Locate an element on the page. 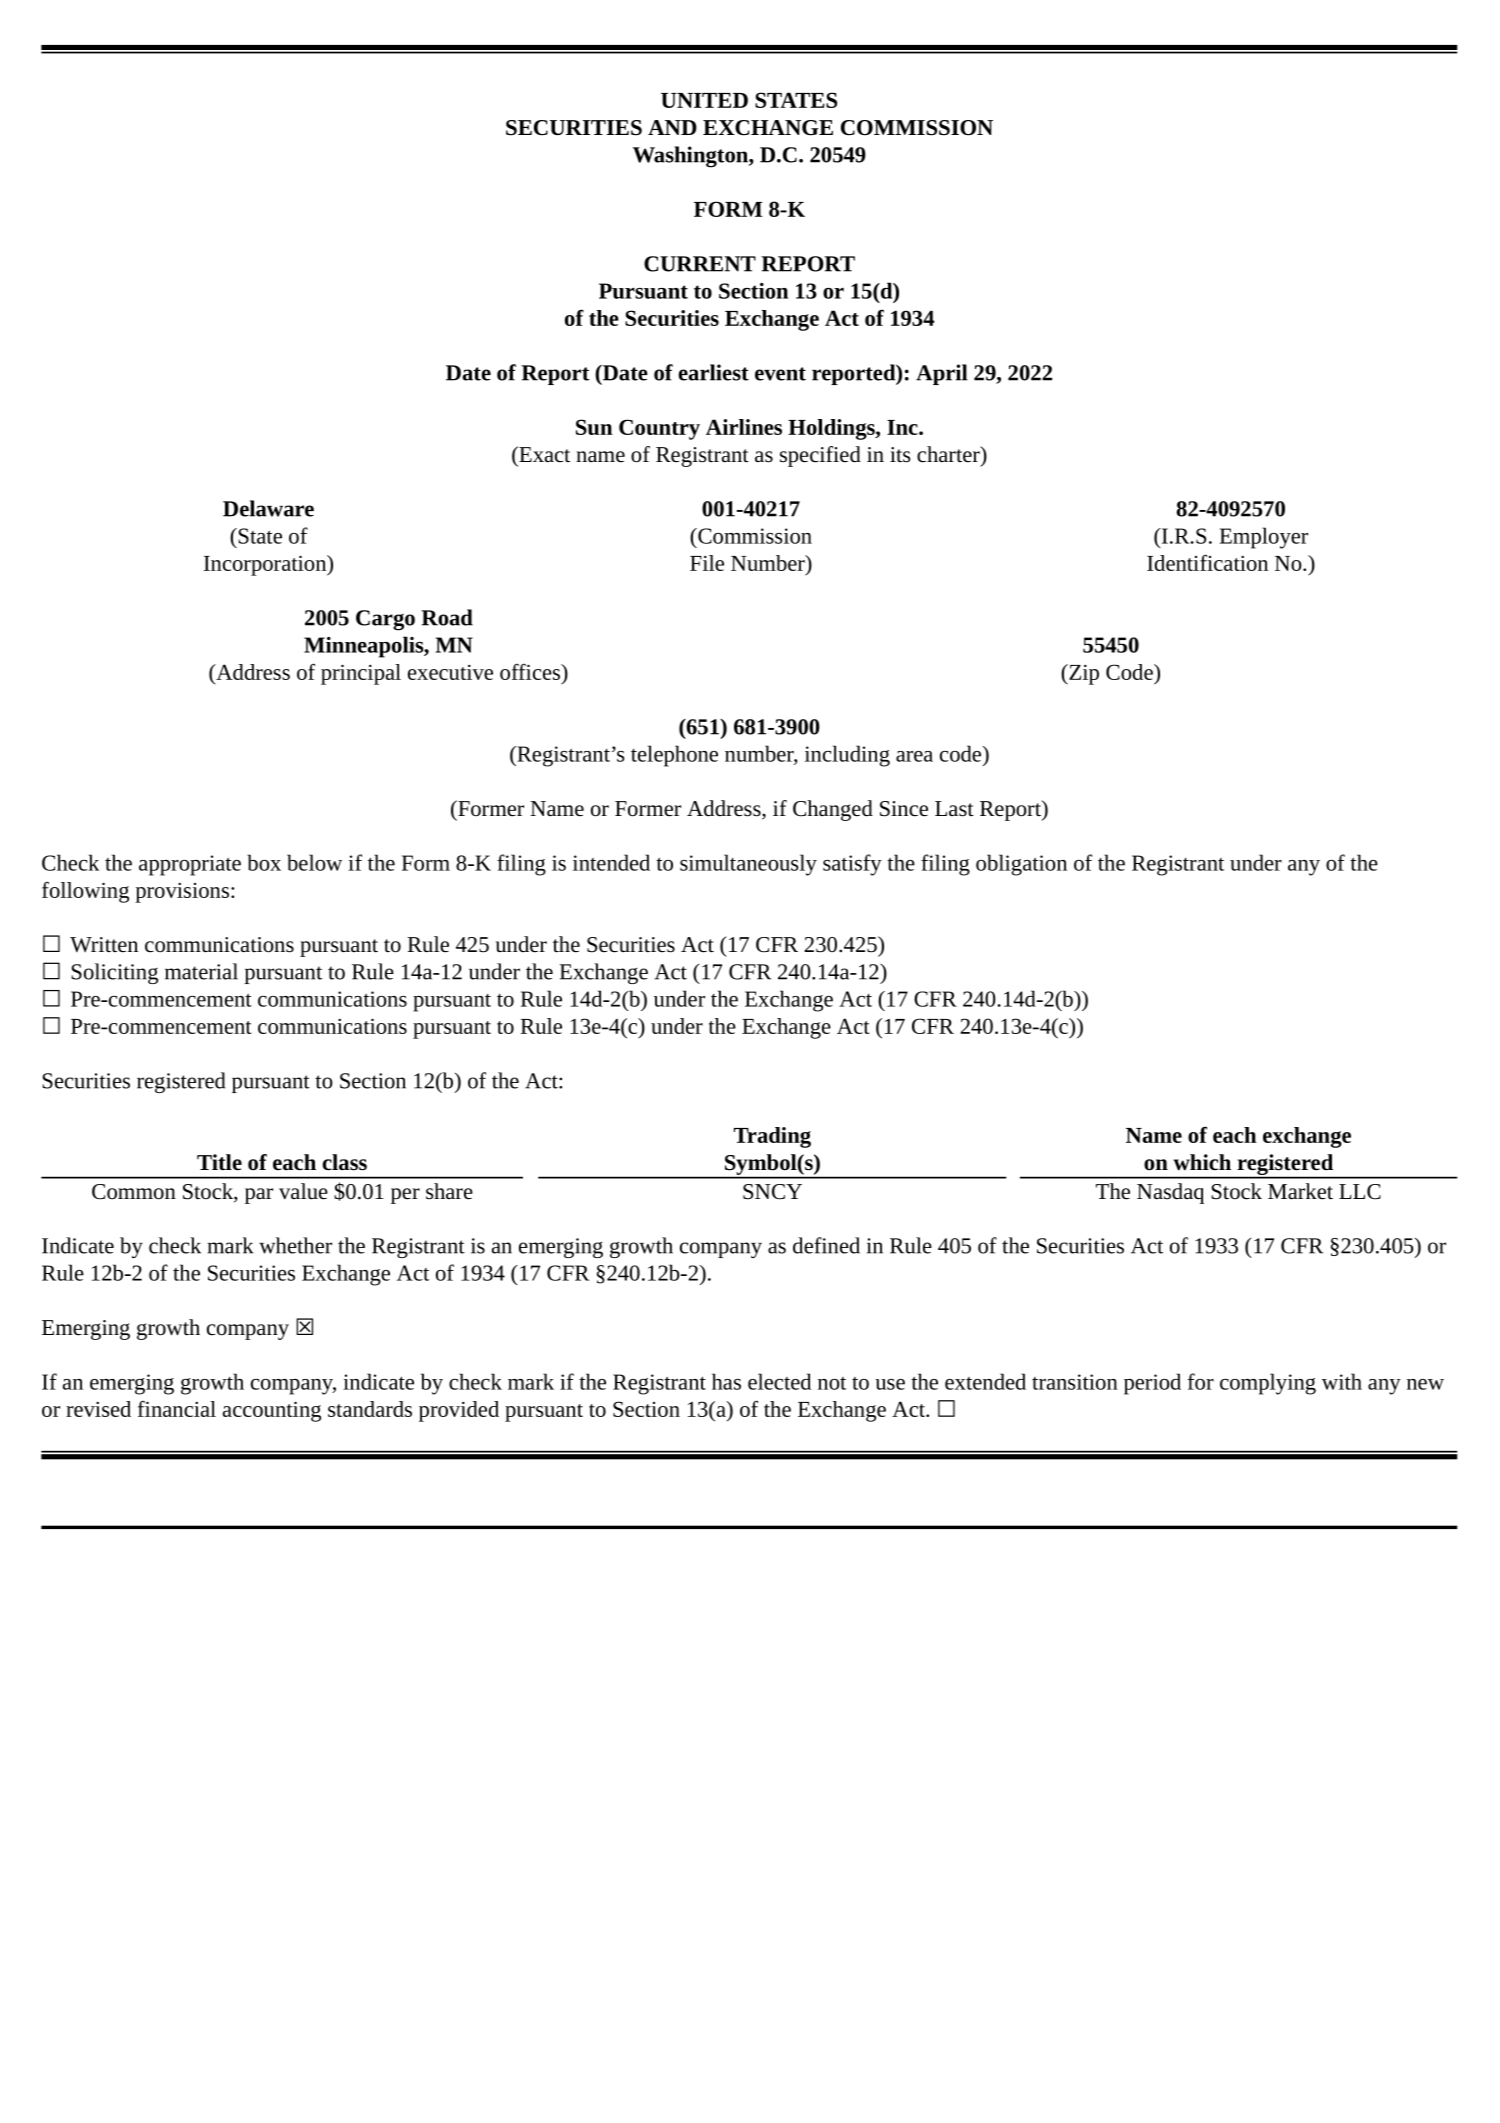 Image resolution: width=1500 pixels, height=2123 pixels. obligation is located at coordinates (1021, 865).
